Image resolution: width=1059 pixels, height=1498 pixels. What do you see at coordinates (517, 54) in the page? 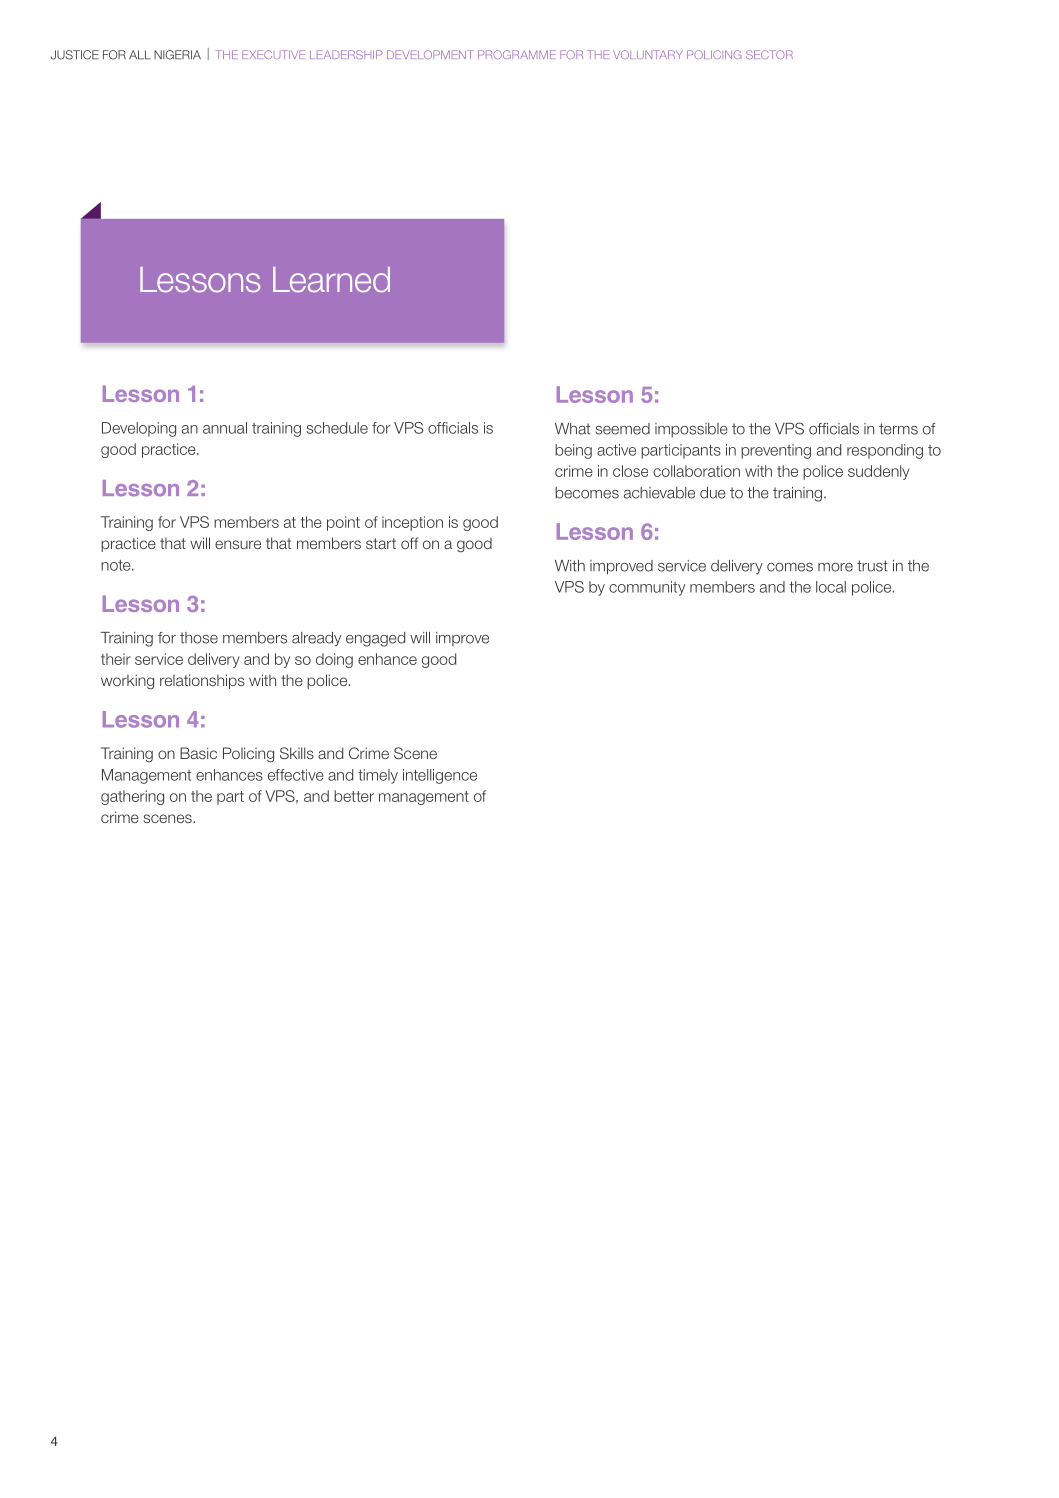
I see `PROGRAMME` at bounding box center [517, 54].
